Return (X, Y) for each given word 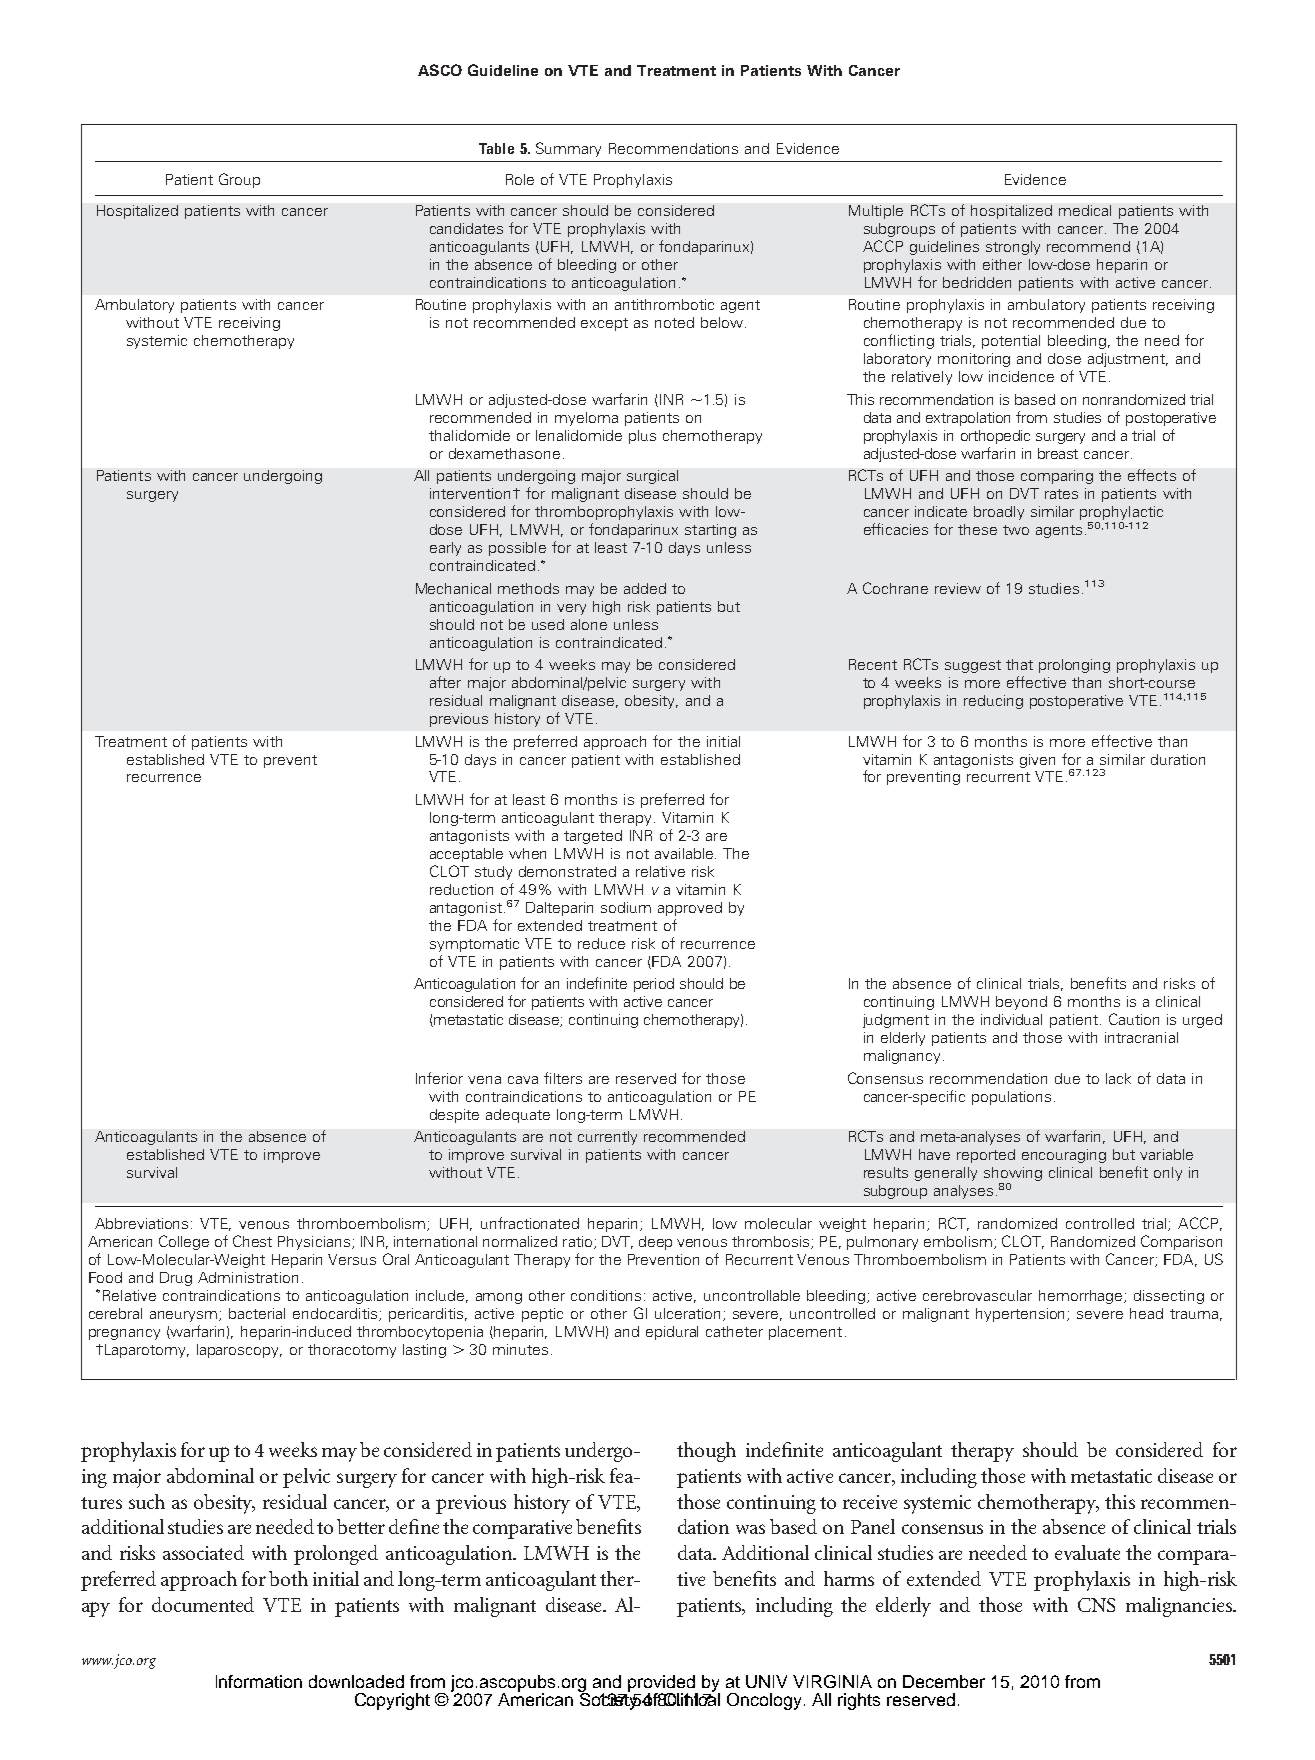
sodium (626, 907)
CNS (1096, 1605)
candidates (466, 228)
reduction (461, 889)
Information (259, 1681)
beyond (1021, 1003)
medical (1085, 210)
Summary (568, 149)
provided (663, 1684)
